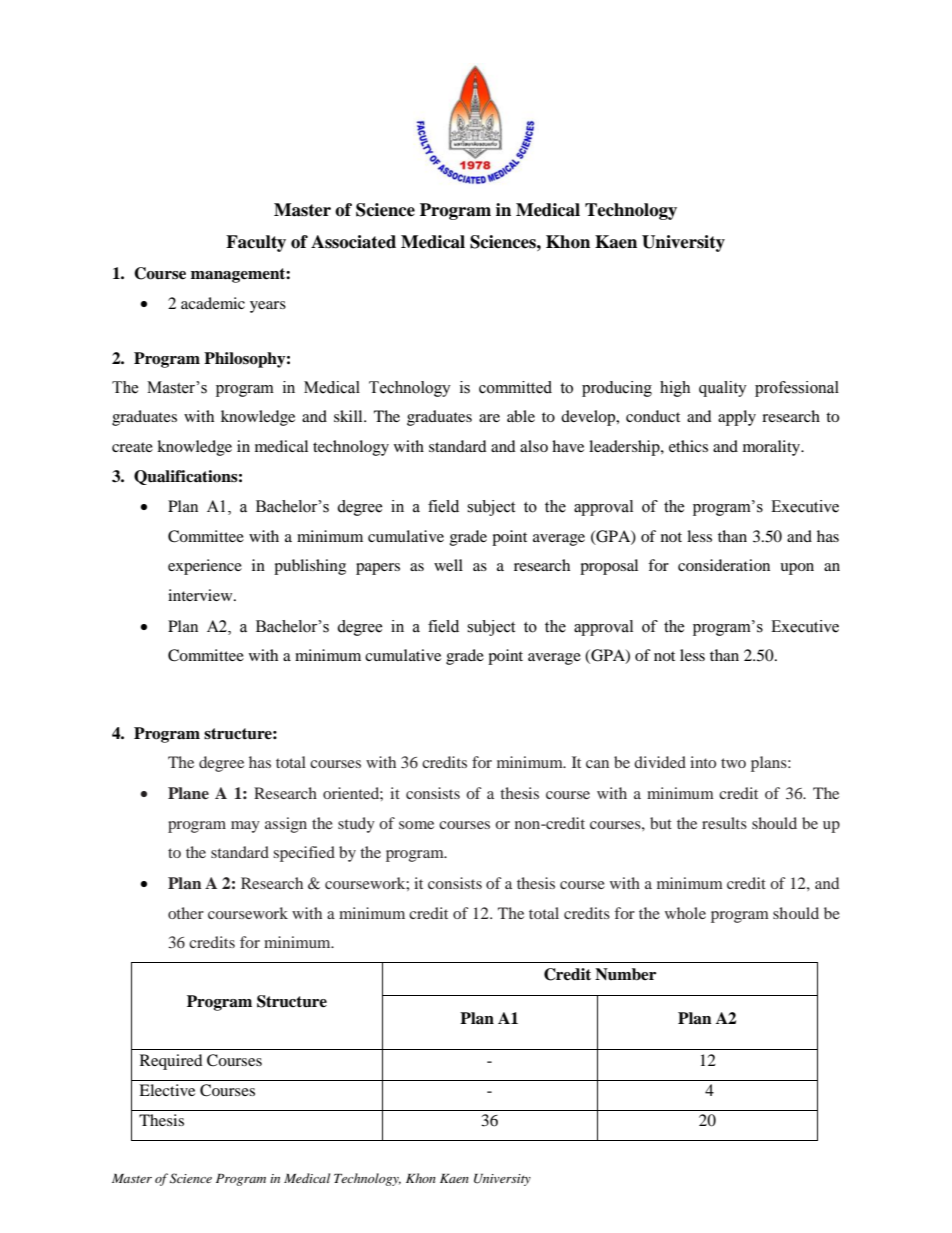  I want to click on academic, so click(213, 303).
